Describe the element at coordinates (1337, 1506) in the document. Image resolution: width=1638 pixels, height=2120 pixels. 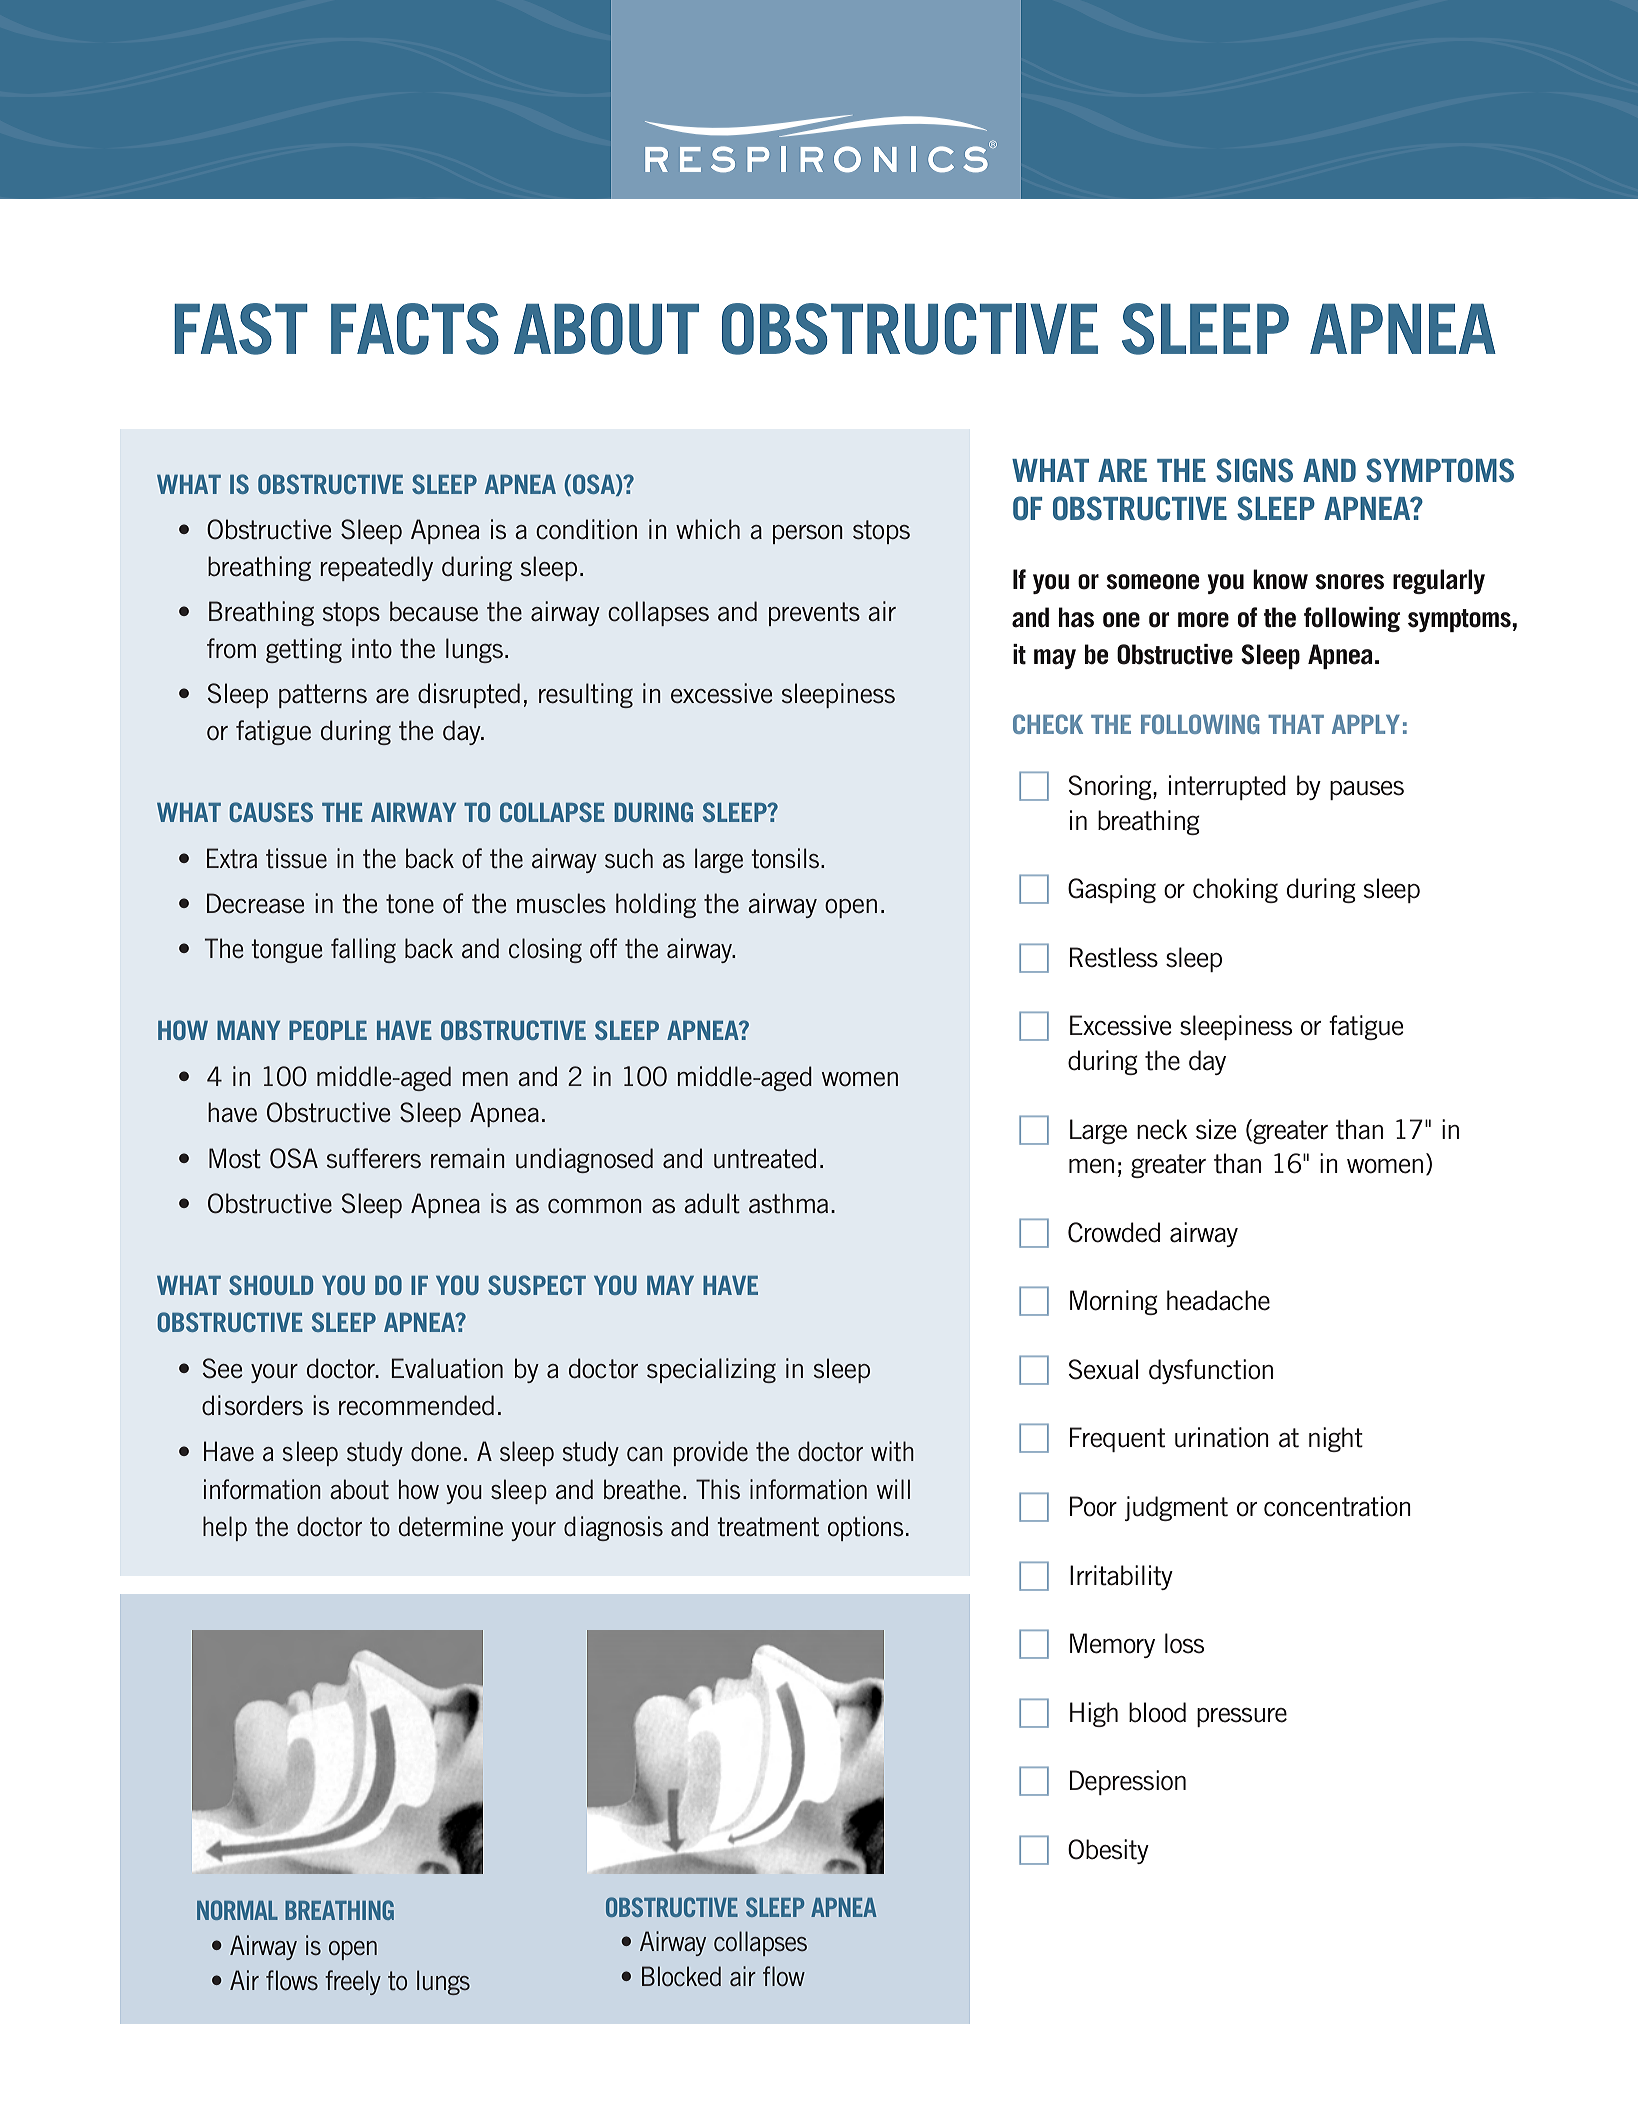
I see `concentration` at that location.
